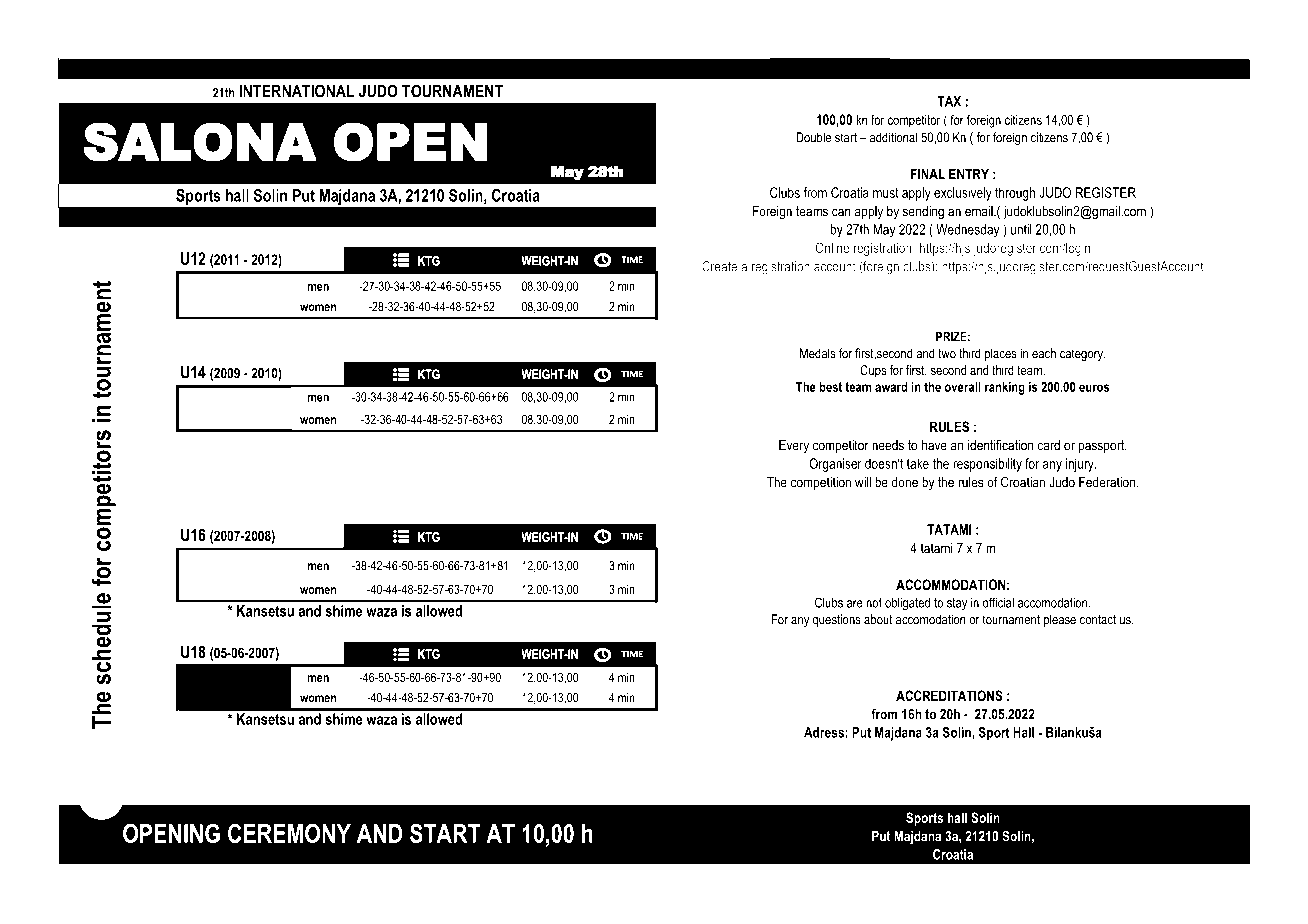 The height and width of the screenshot is (924, 1308). What do you see at coordinates (794, 447) in the screenshot?
I see `Every` at bounding box center [794, 447].
